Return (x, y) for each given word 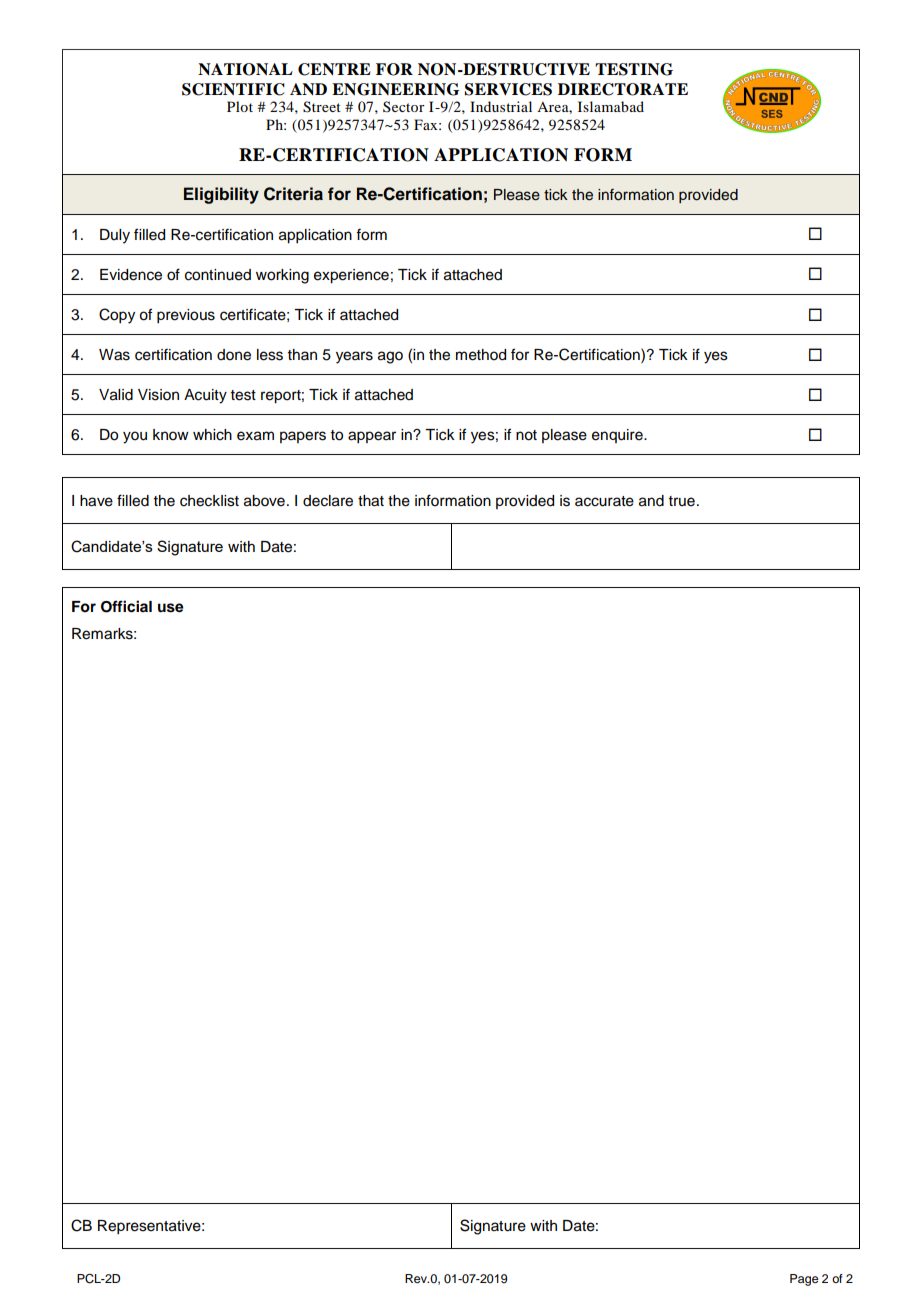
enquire (618, 436)
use (171, 608)
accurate (604, 501)
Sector (404, 106)
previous (186, 316)
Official (126, 606)
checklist (209, 501)
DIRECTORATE (623, 89)
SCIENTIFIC (233, 89)
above (264, 501)
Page (804, 1280)
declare (328, 501)
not (526, 435)
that (371, 501)
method (481, 355)
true (682, 501)
